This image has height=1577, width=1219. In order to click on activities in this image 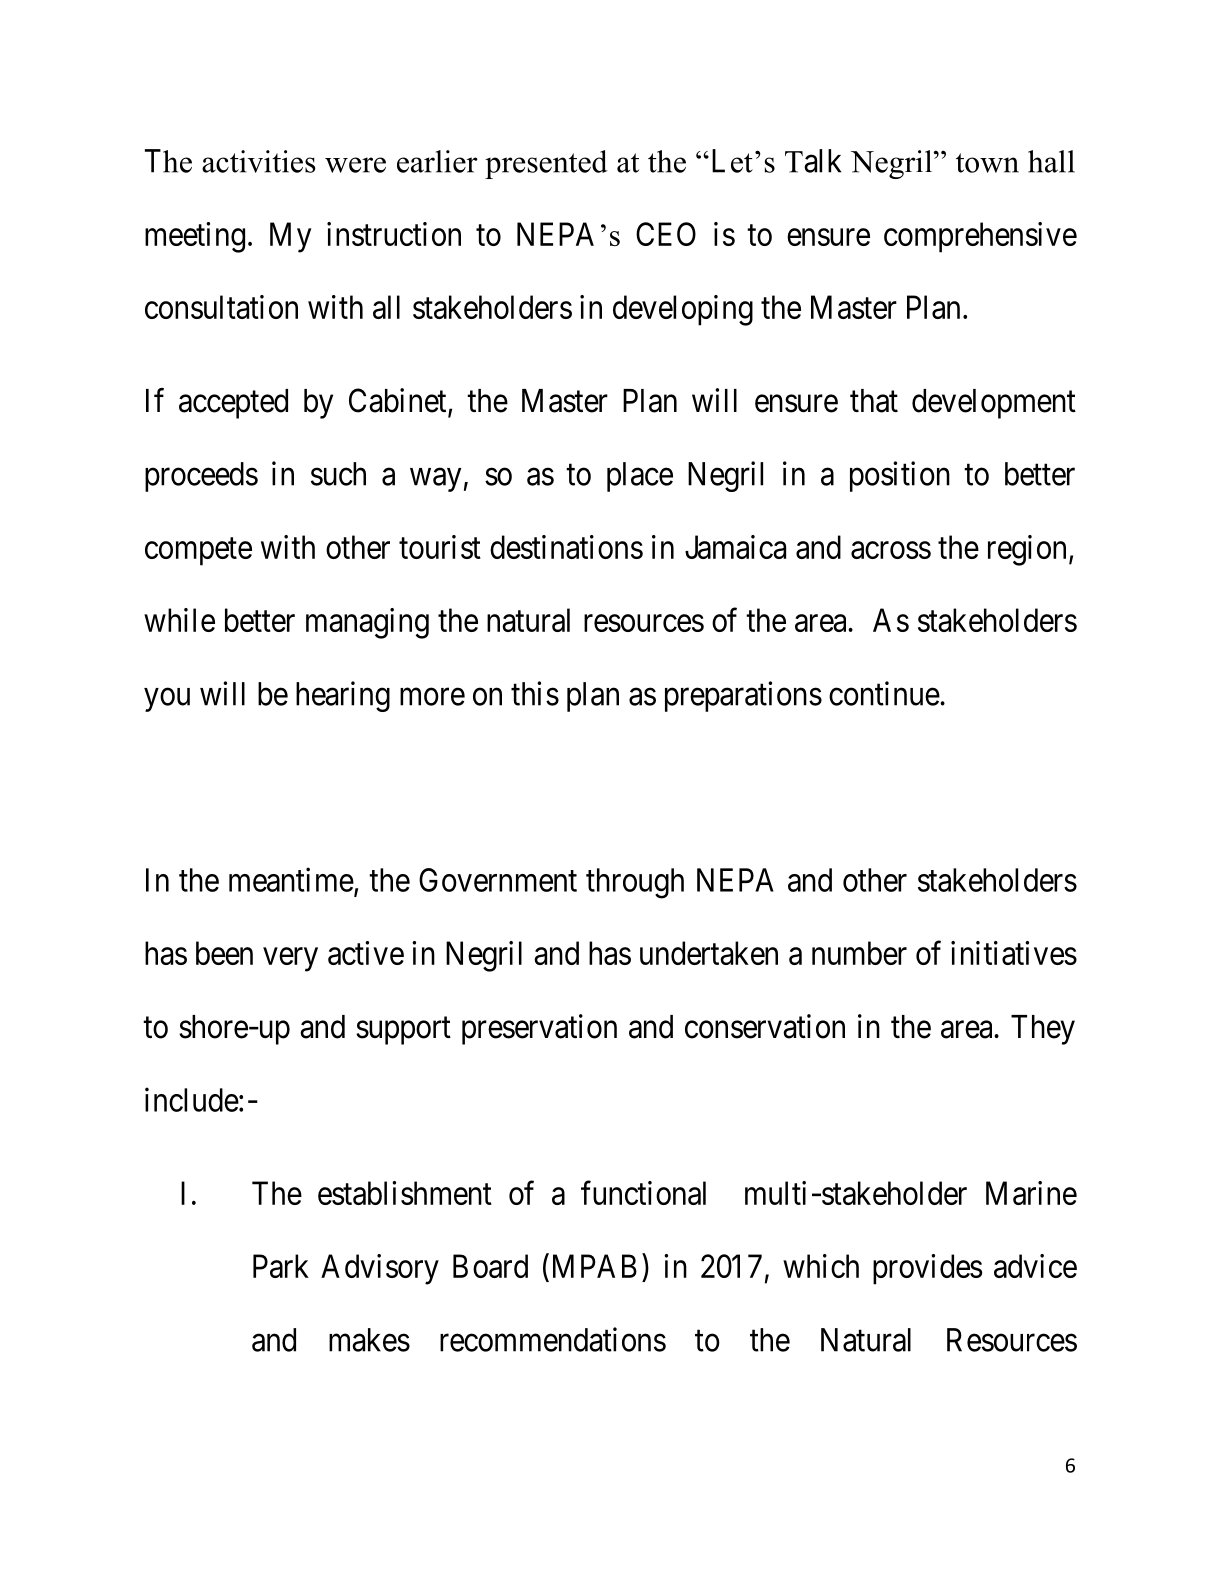, I will do `click(259, 161)`.
